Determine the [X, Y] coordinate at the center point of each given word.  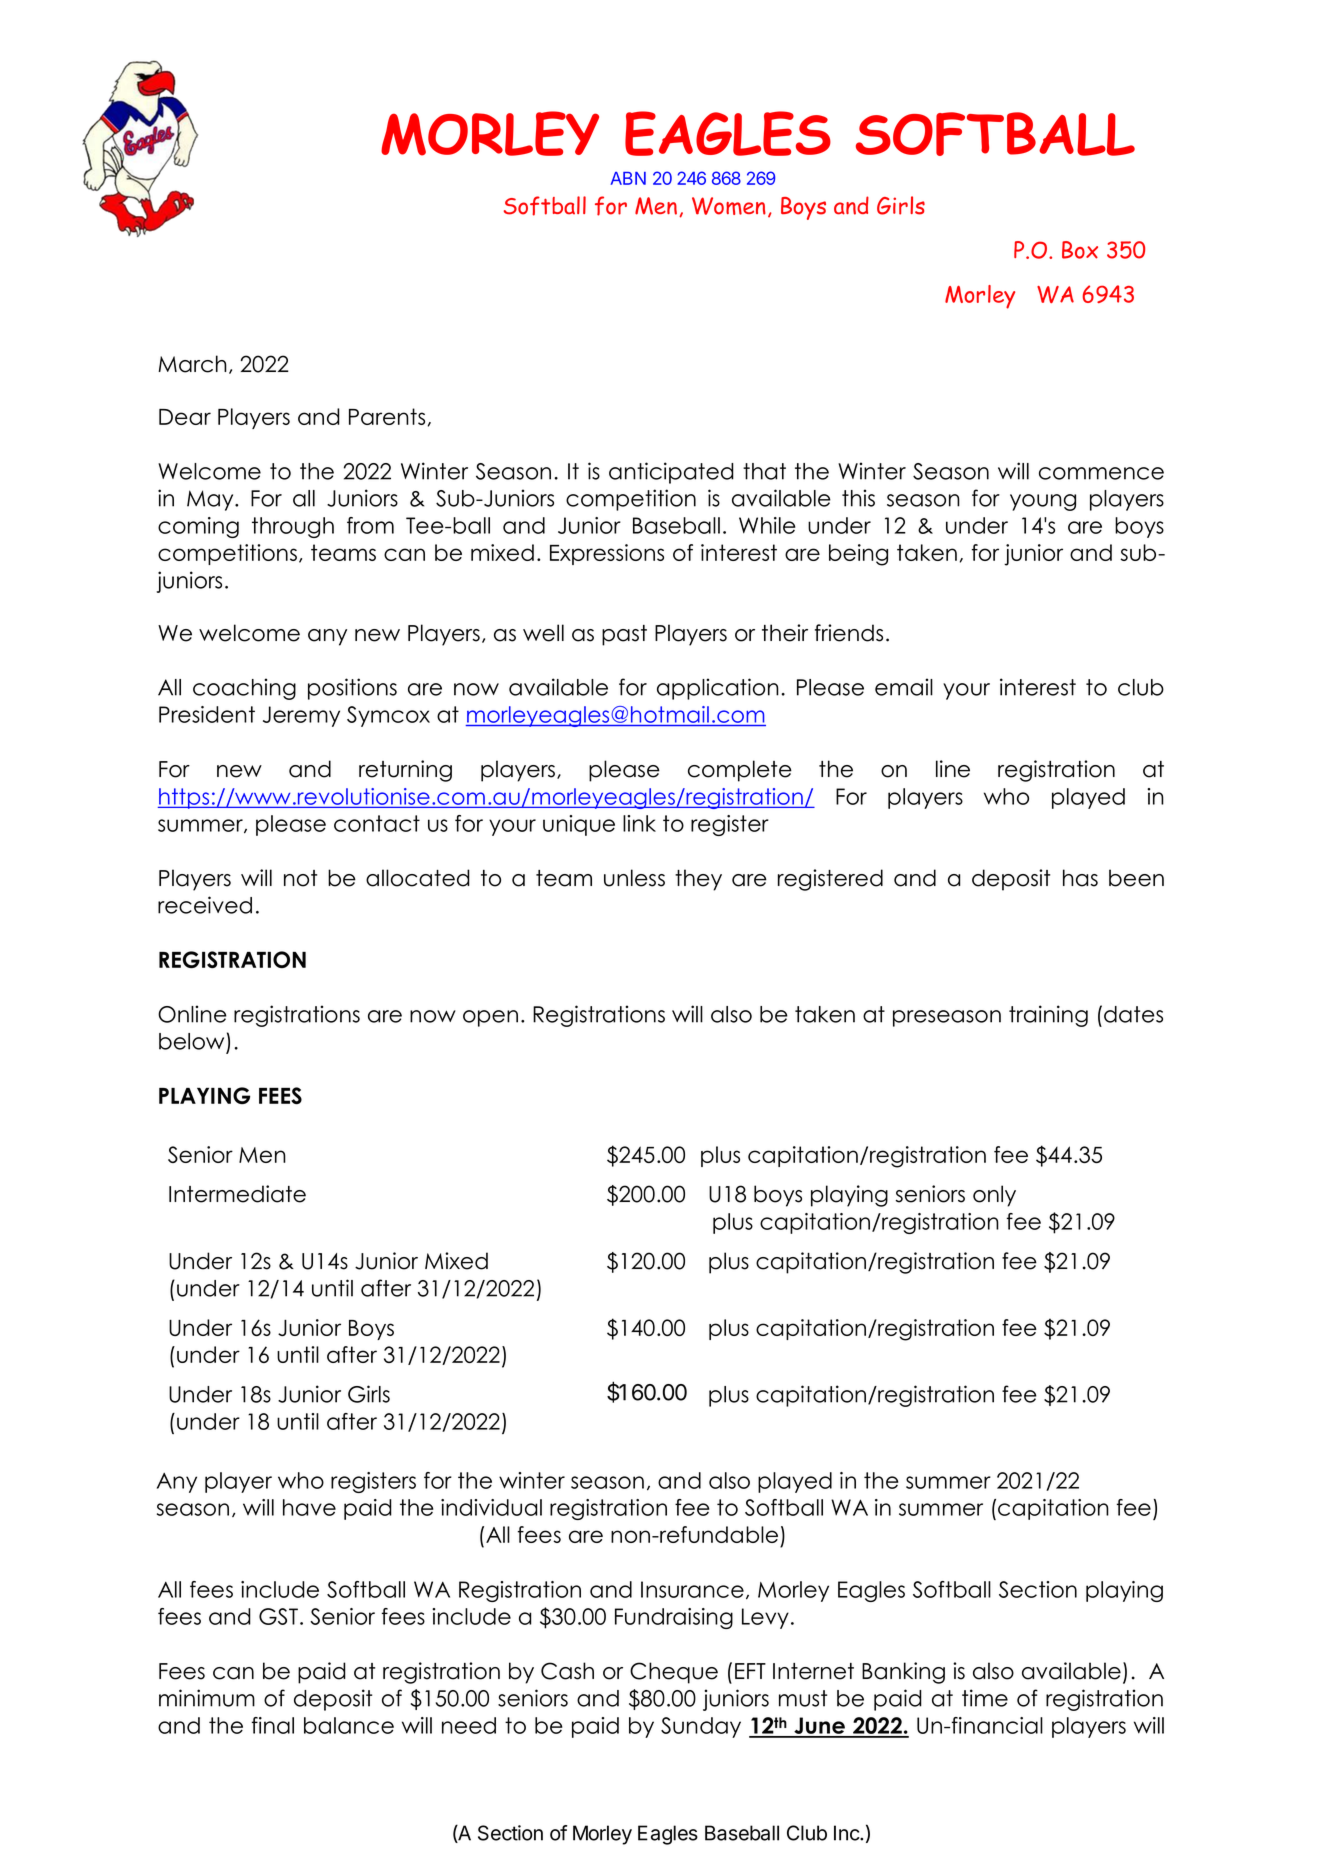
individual [491, 1507]
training [1048, 1016]
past [624, 635]
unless [634, 878]
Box [1080, 250]
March [192, 364]
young [1043, 502]
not [300, 878]
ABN [628, 178]
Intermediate [237, 1194]
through [293, 527]
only [994, 1196]
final [273, 1725]
